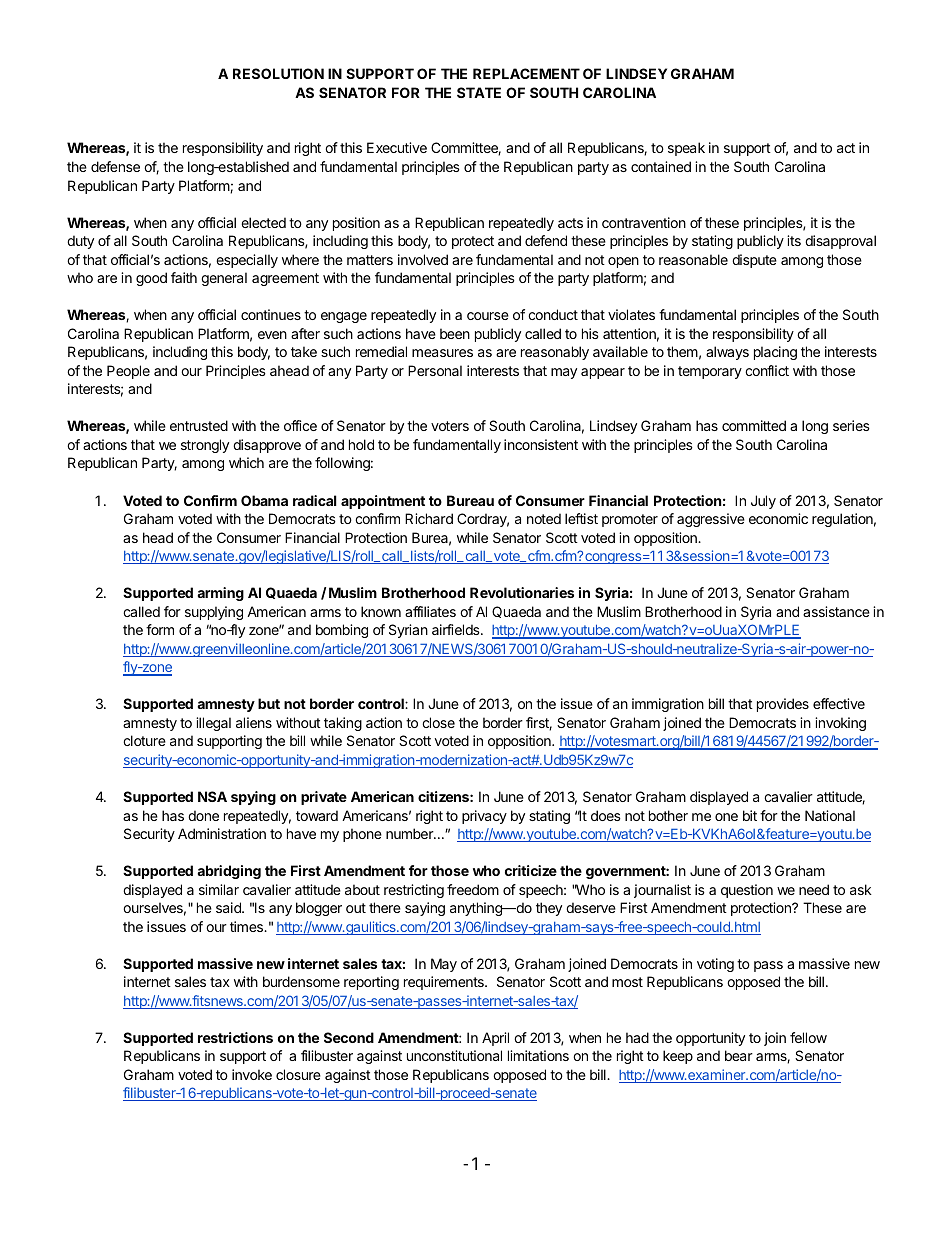 The image size is (952, 1233). Describe the element at coordinates (836, 611) in the screenshot. I see `assistance` at that location.
